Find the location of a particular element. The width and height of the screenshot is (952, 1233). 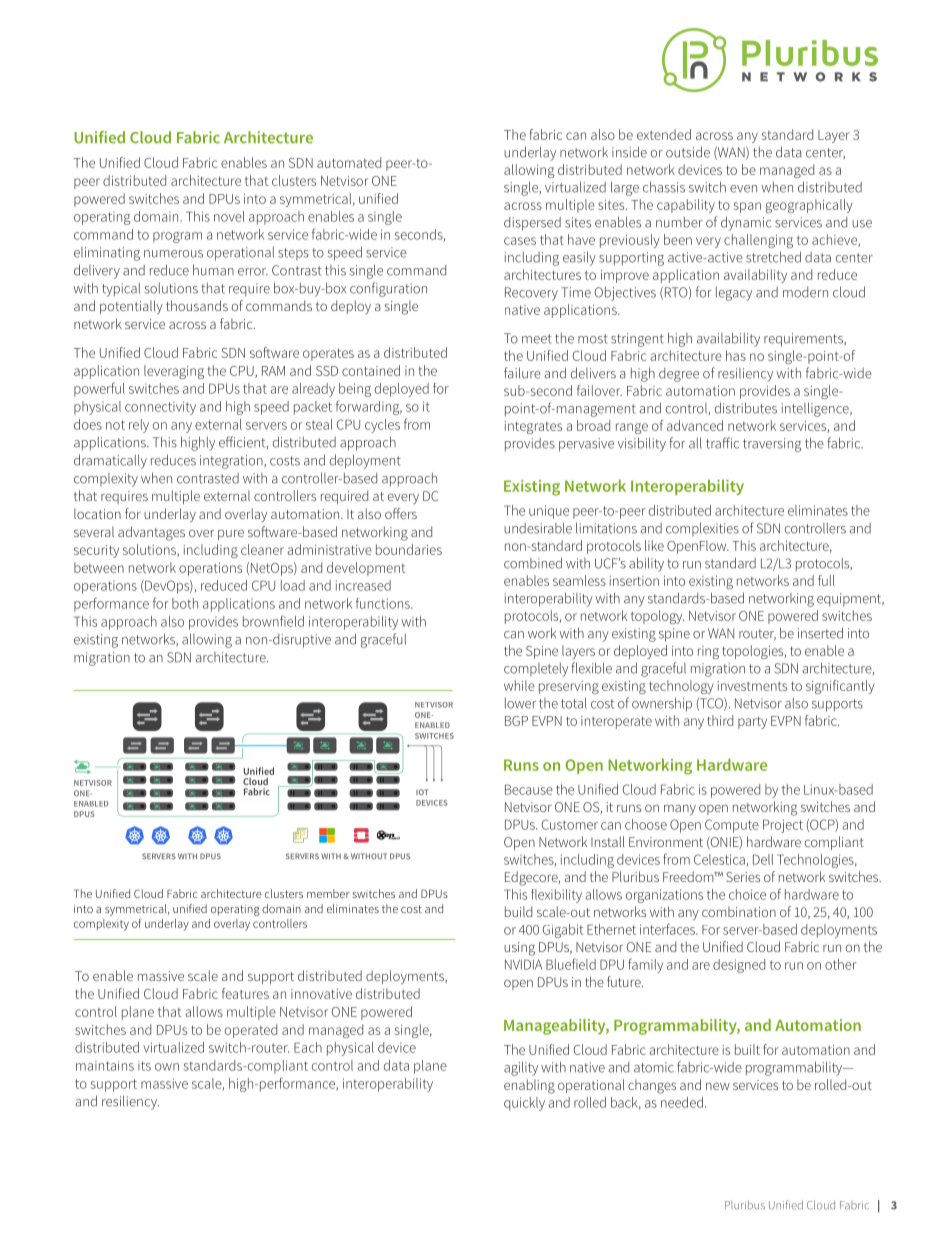

traversing is located at coordinates (772, 445).
